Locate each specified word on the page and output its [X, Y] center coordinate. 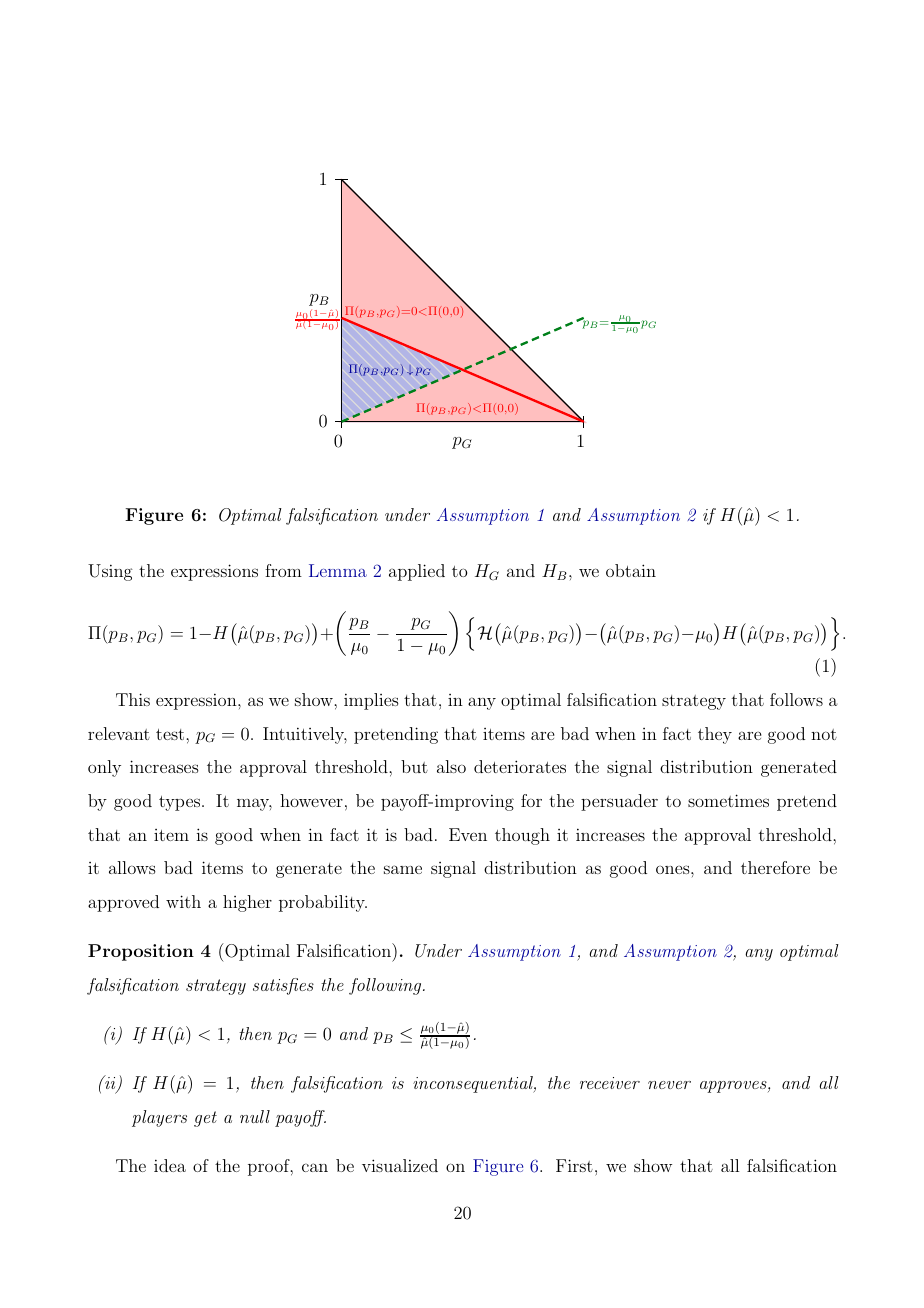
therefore [775, 867]
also [451, 766]
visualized [400, 1165]
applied [417, 572]
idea [170, 1165]
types [181, 803]
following [386, 986]
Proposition [141, 952]
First [574, 1165]
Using [110, 572]
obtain [631, 570]
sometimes [728, 800]
